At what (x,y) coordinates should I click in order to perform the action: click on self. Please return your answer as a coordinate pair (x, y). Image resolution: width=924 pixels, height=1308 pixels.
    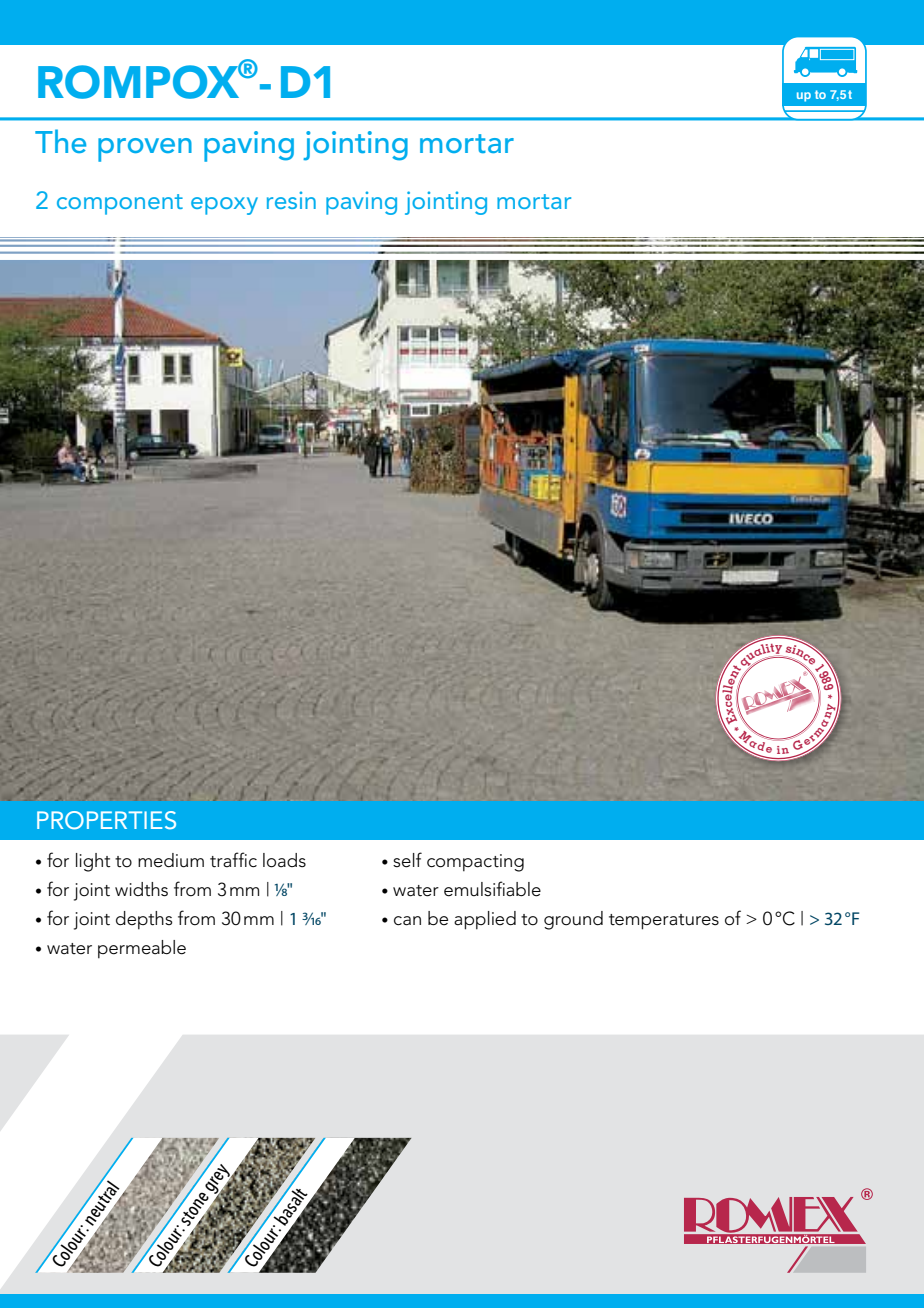
    Looking at the image, I should click on (407, 860).
